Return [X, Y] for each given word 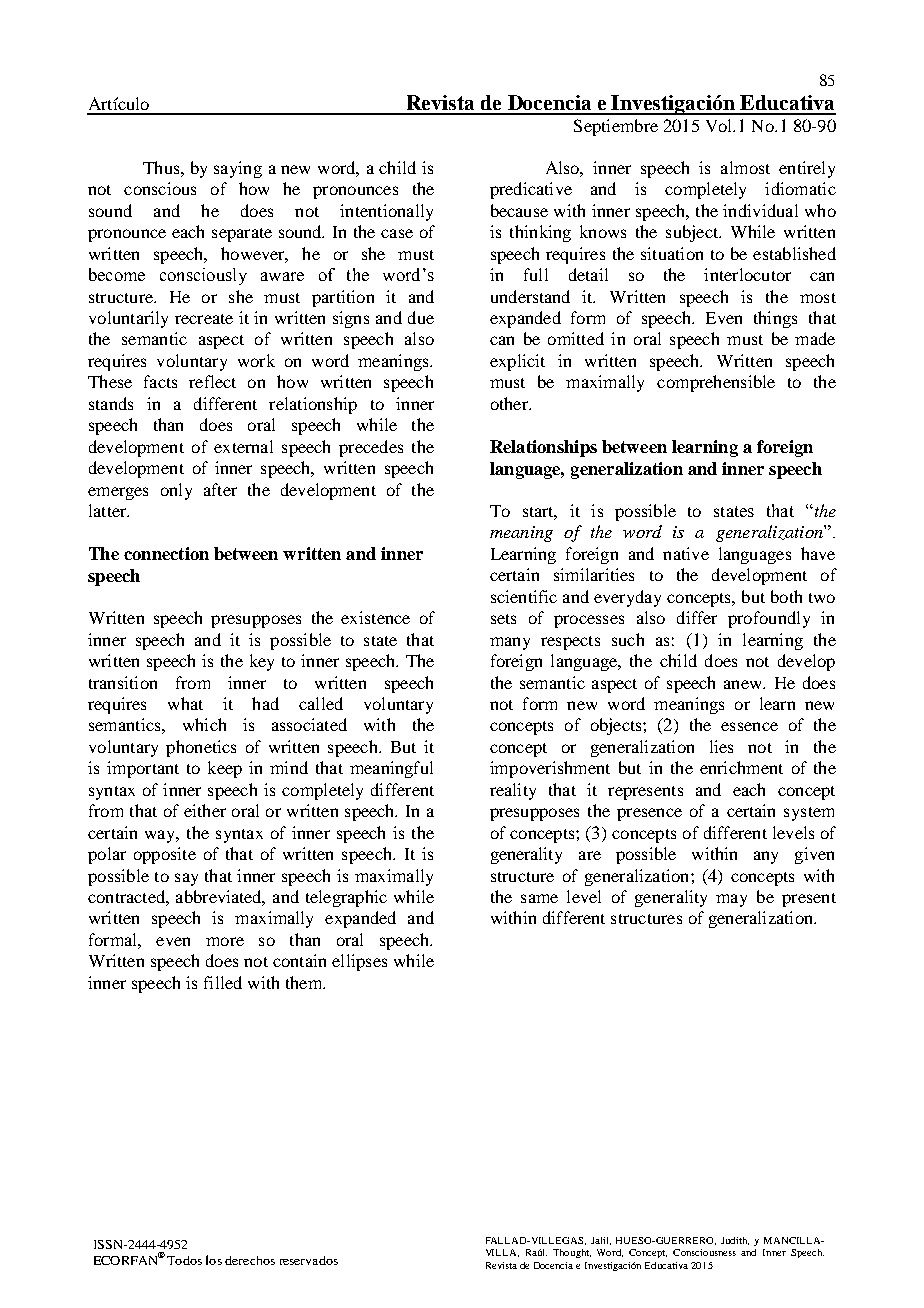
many [510, 643]
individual [760, 210]
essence [749, 726]
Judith [735, 1241]
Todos [184, 1260]
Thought [572, 1253]
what [185, 703]
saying [238, 169]
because [519, 210]
